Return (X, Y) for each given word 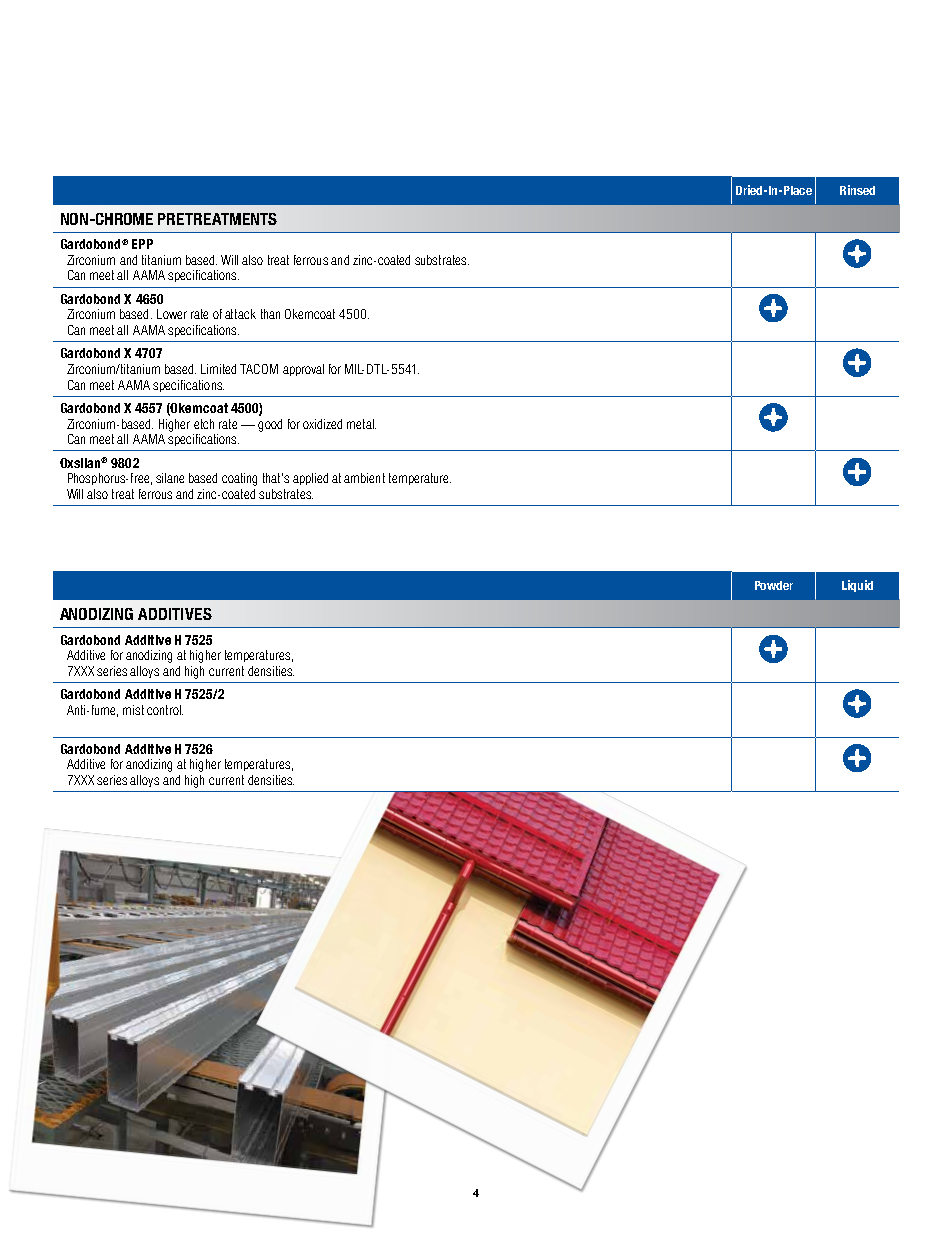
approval (303, 370)
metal (361, 424)
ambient (364, 478)
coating (239, 479)
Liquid (857, 586)
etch (204, 424)
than (270, 314)
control (165, 710)
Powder (774, 585)
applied (310, 479)
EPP (142, 244)
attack (240, 314)
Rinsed (857, 190)
